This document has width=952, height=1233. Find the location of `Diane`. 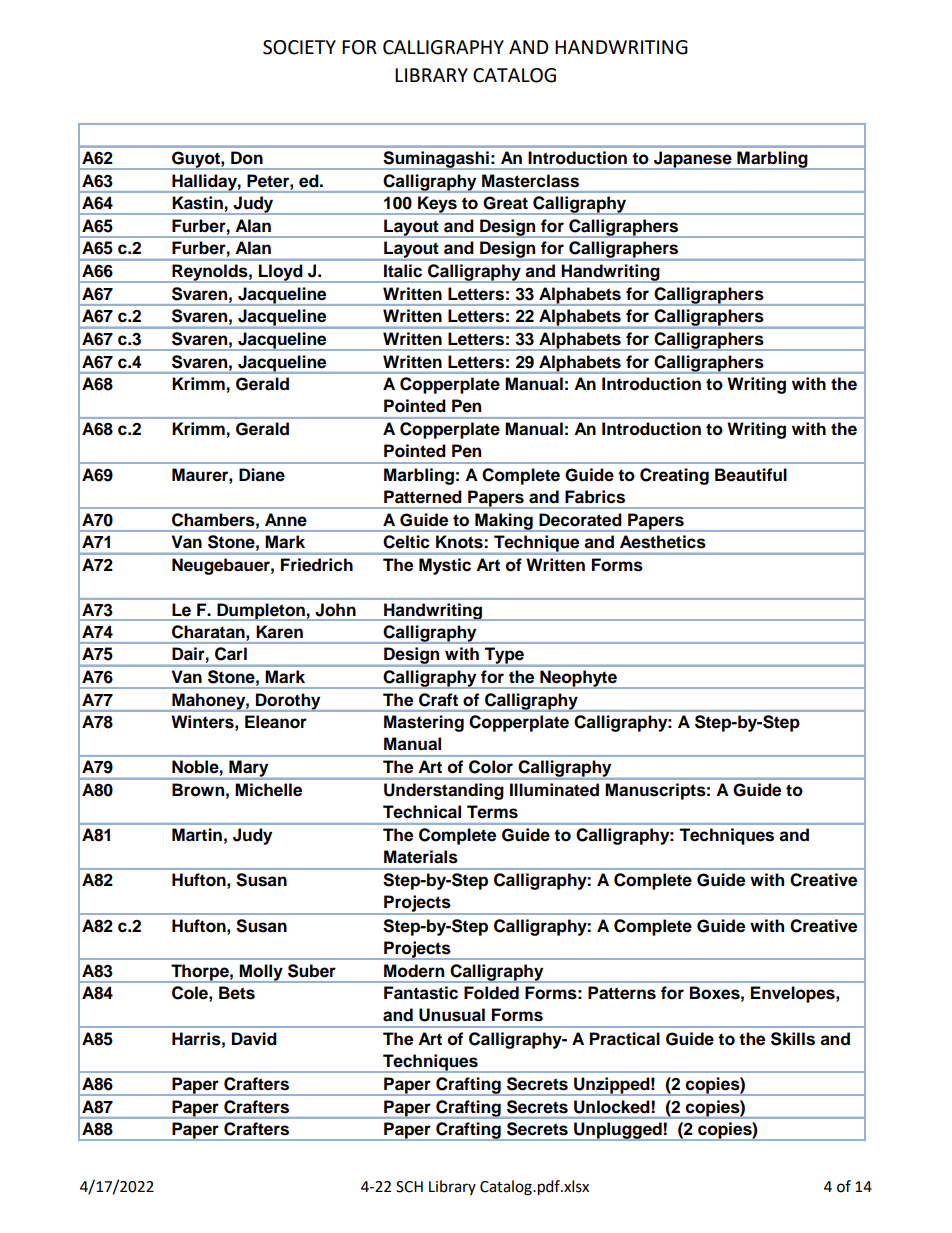

Diane is located at coordinates (262, 475).
